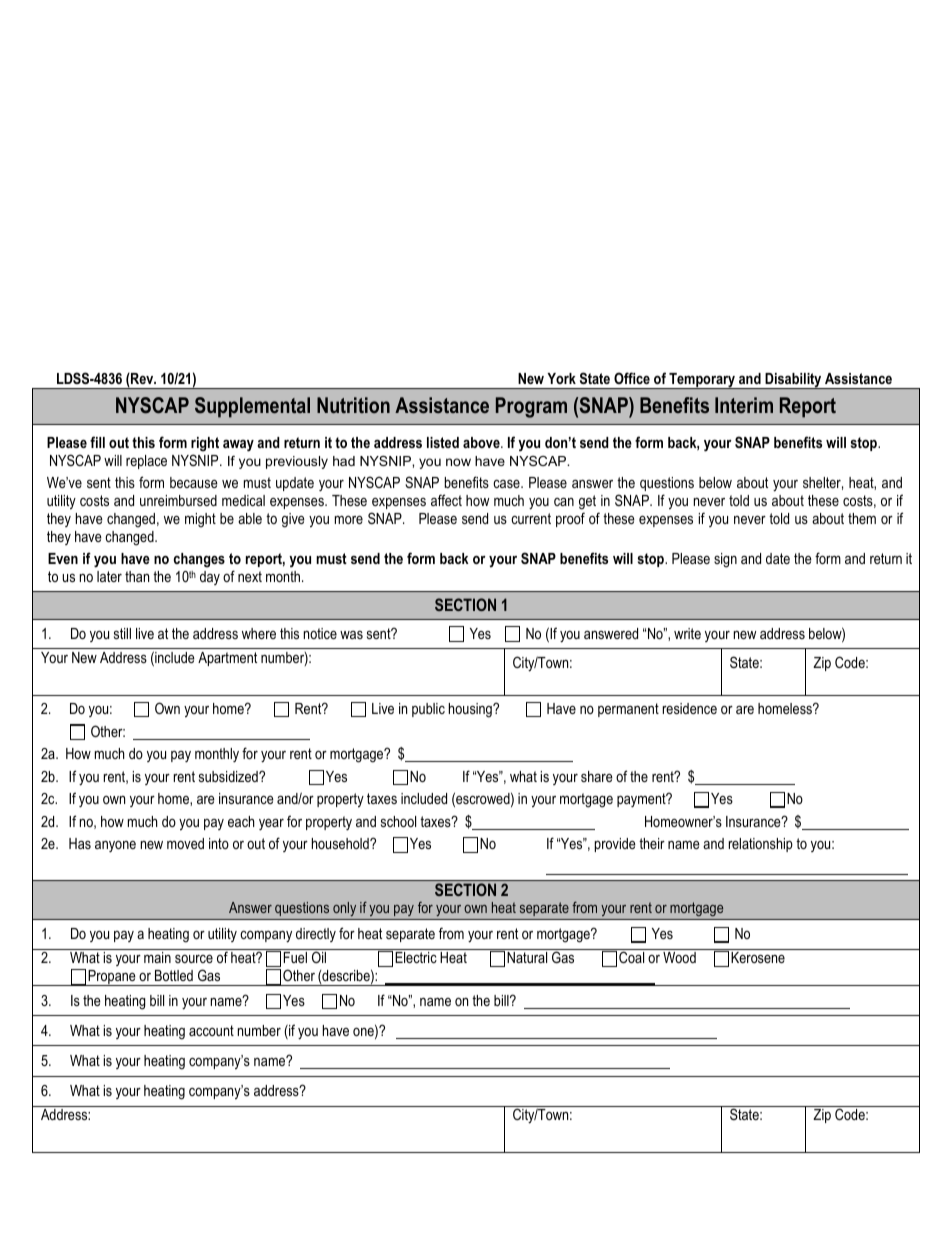 The image size is (952, 1233). What do you see at coordinates (211, 1030) in the image?
I see `account` at bounding box center [211, 1030].
